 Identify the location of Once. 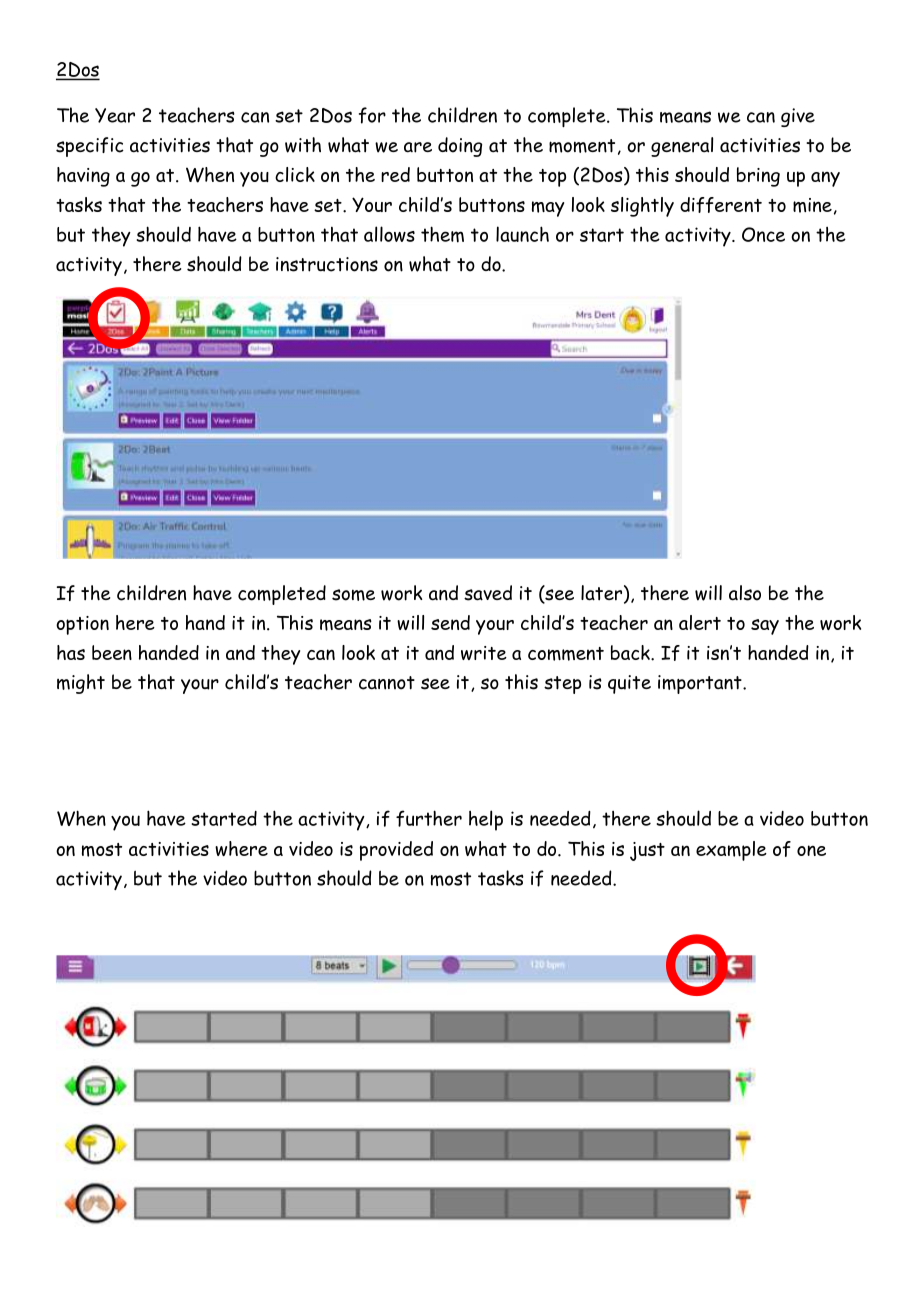
(763, 234).
